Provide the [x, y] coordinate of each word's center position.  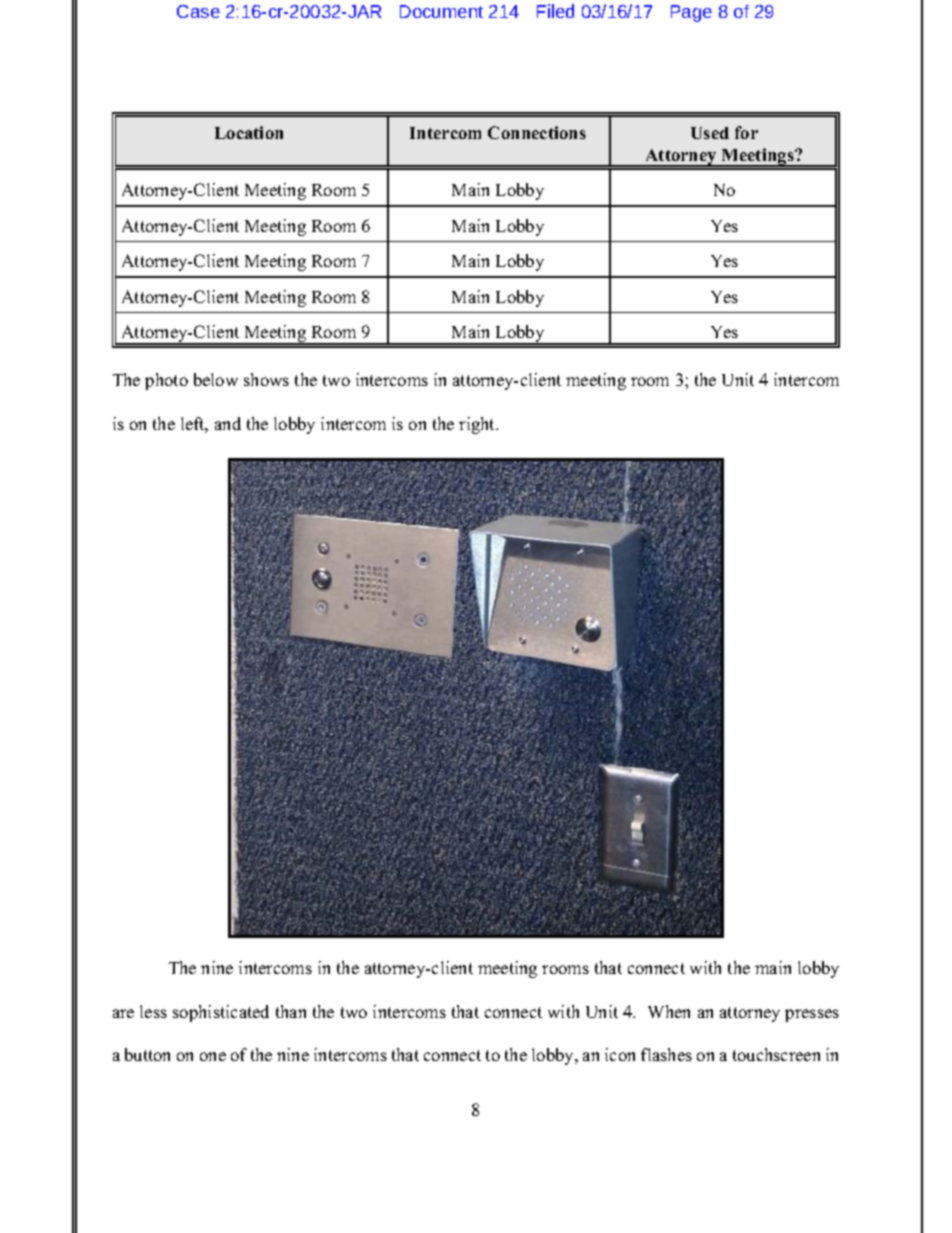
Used [710, 133]
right [478, 425]
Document [441, 11]
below [216, 379]
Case [198, 11]
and [228, 423]
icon [620, 1054]
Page [691, 13]
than [291, 1011]
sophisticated [221, 1013]
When [669, 1011]
